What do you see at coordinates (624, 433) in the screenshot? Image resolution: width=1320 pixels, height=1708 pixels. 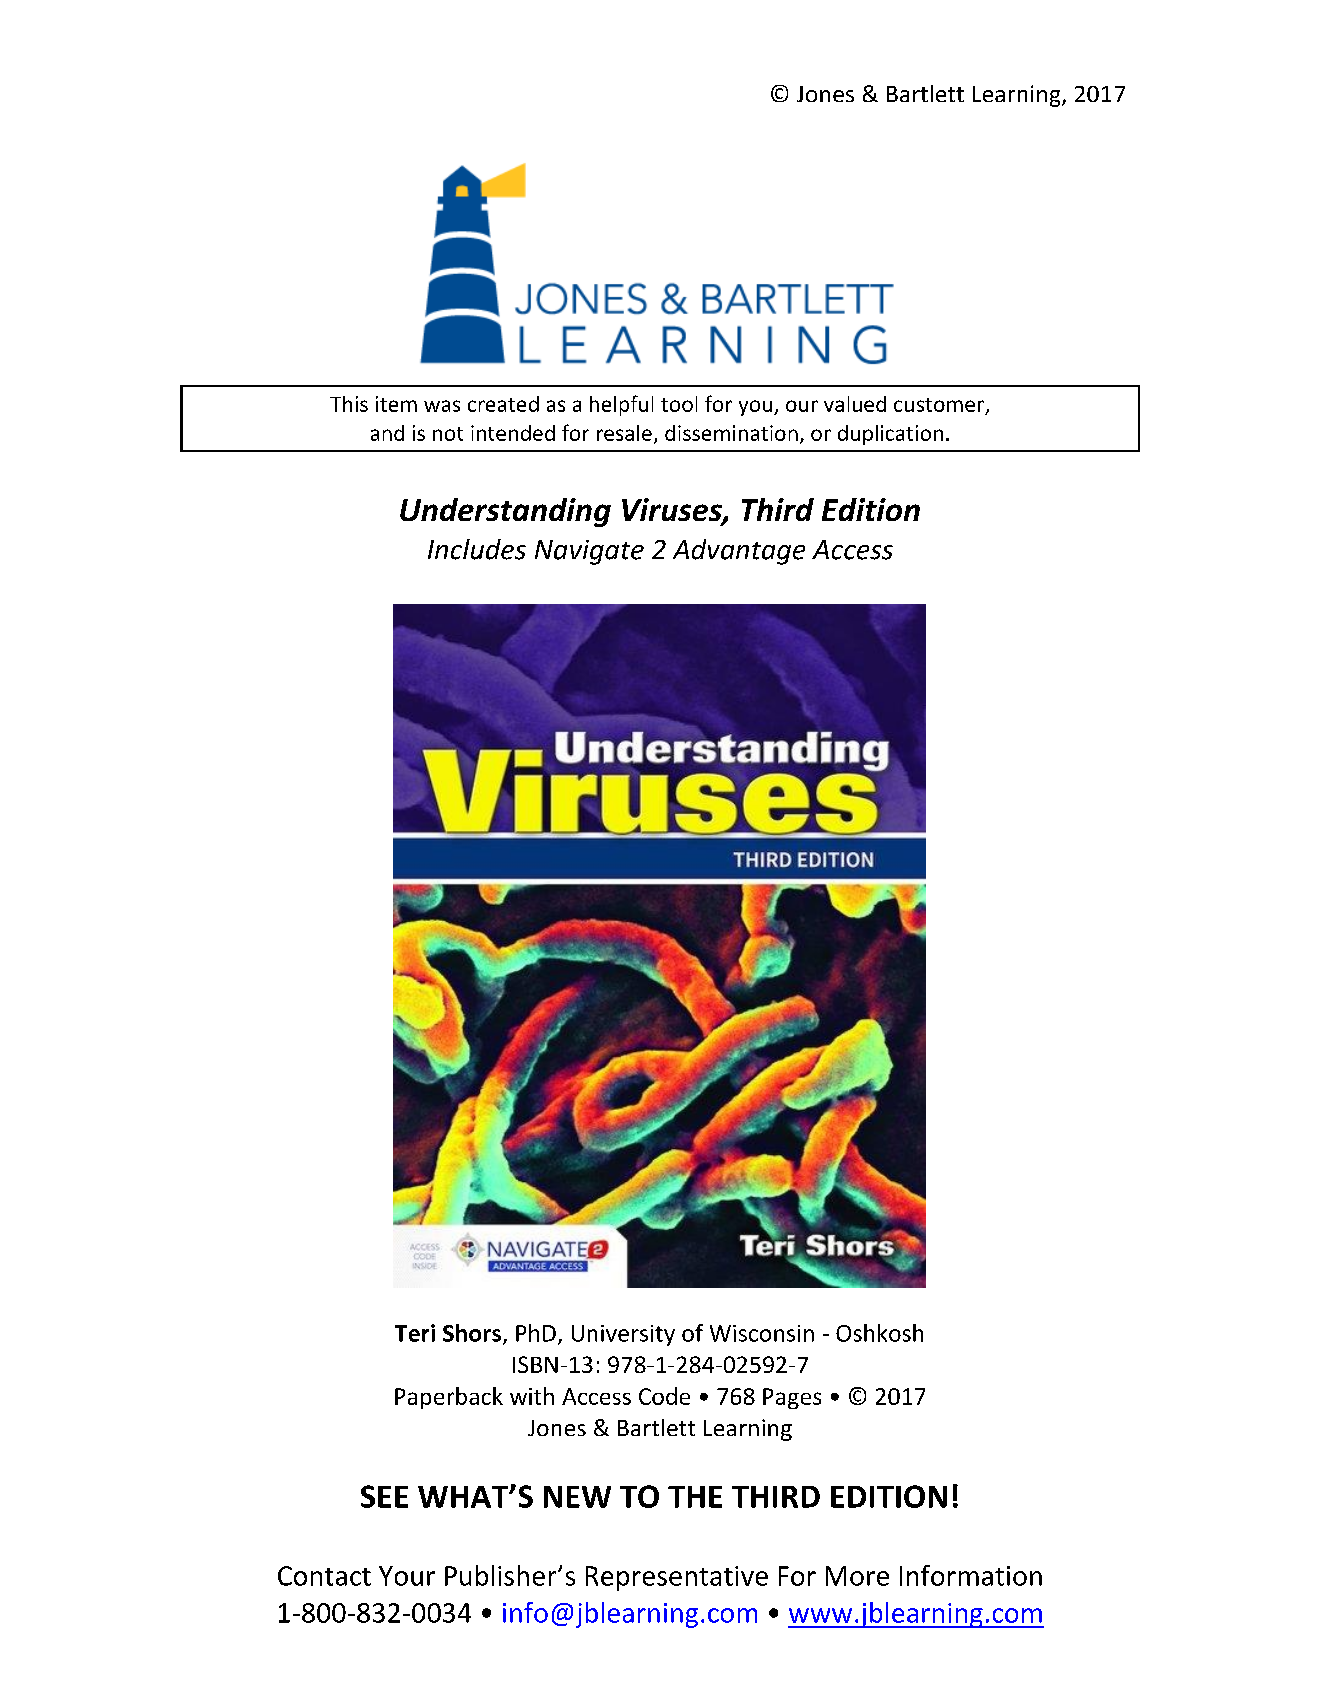 I see `resale` at bounding box center [624, 433].
